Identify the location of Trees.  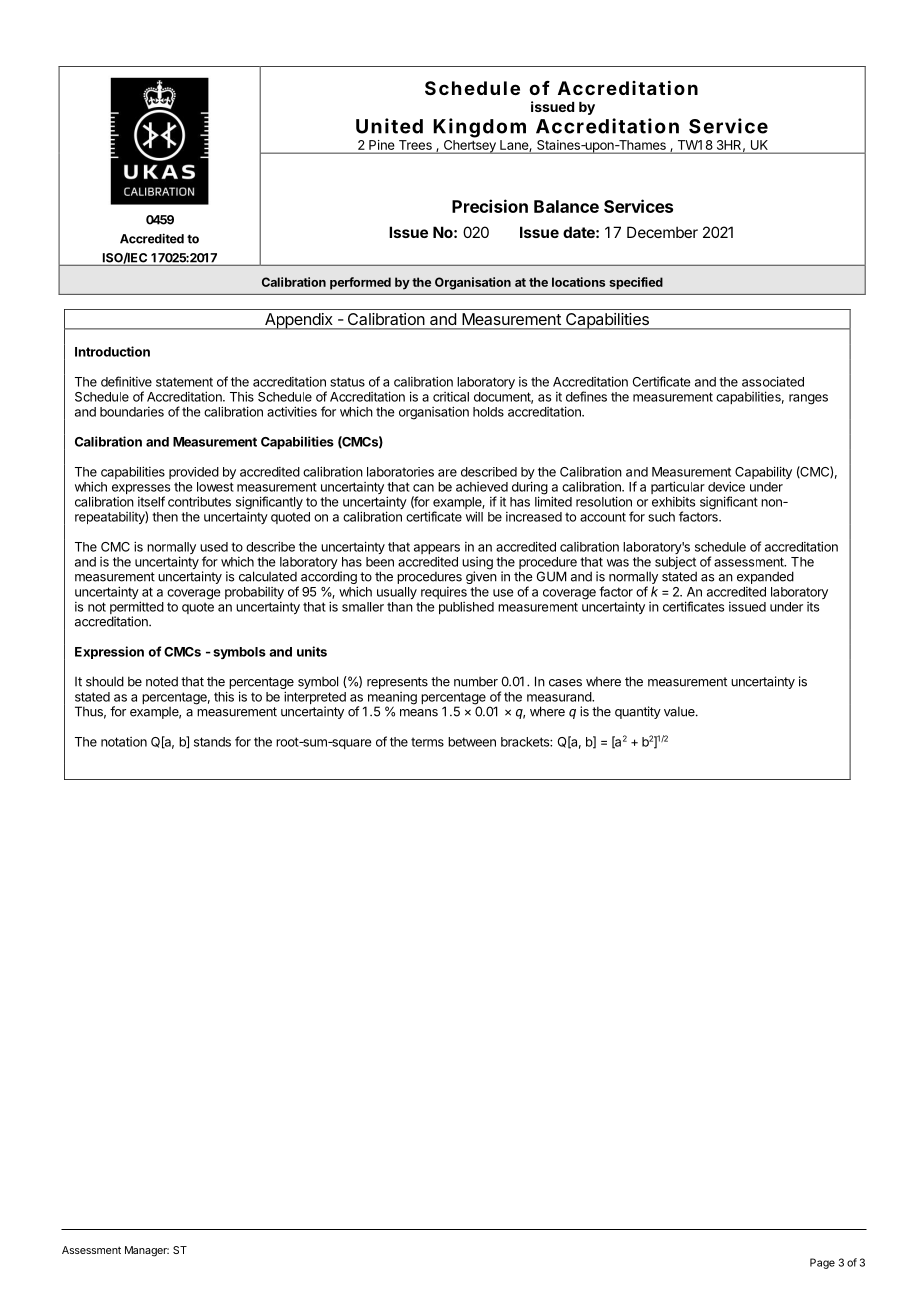
(415, 145).
